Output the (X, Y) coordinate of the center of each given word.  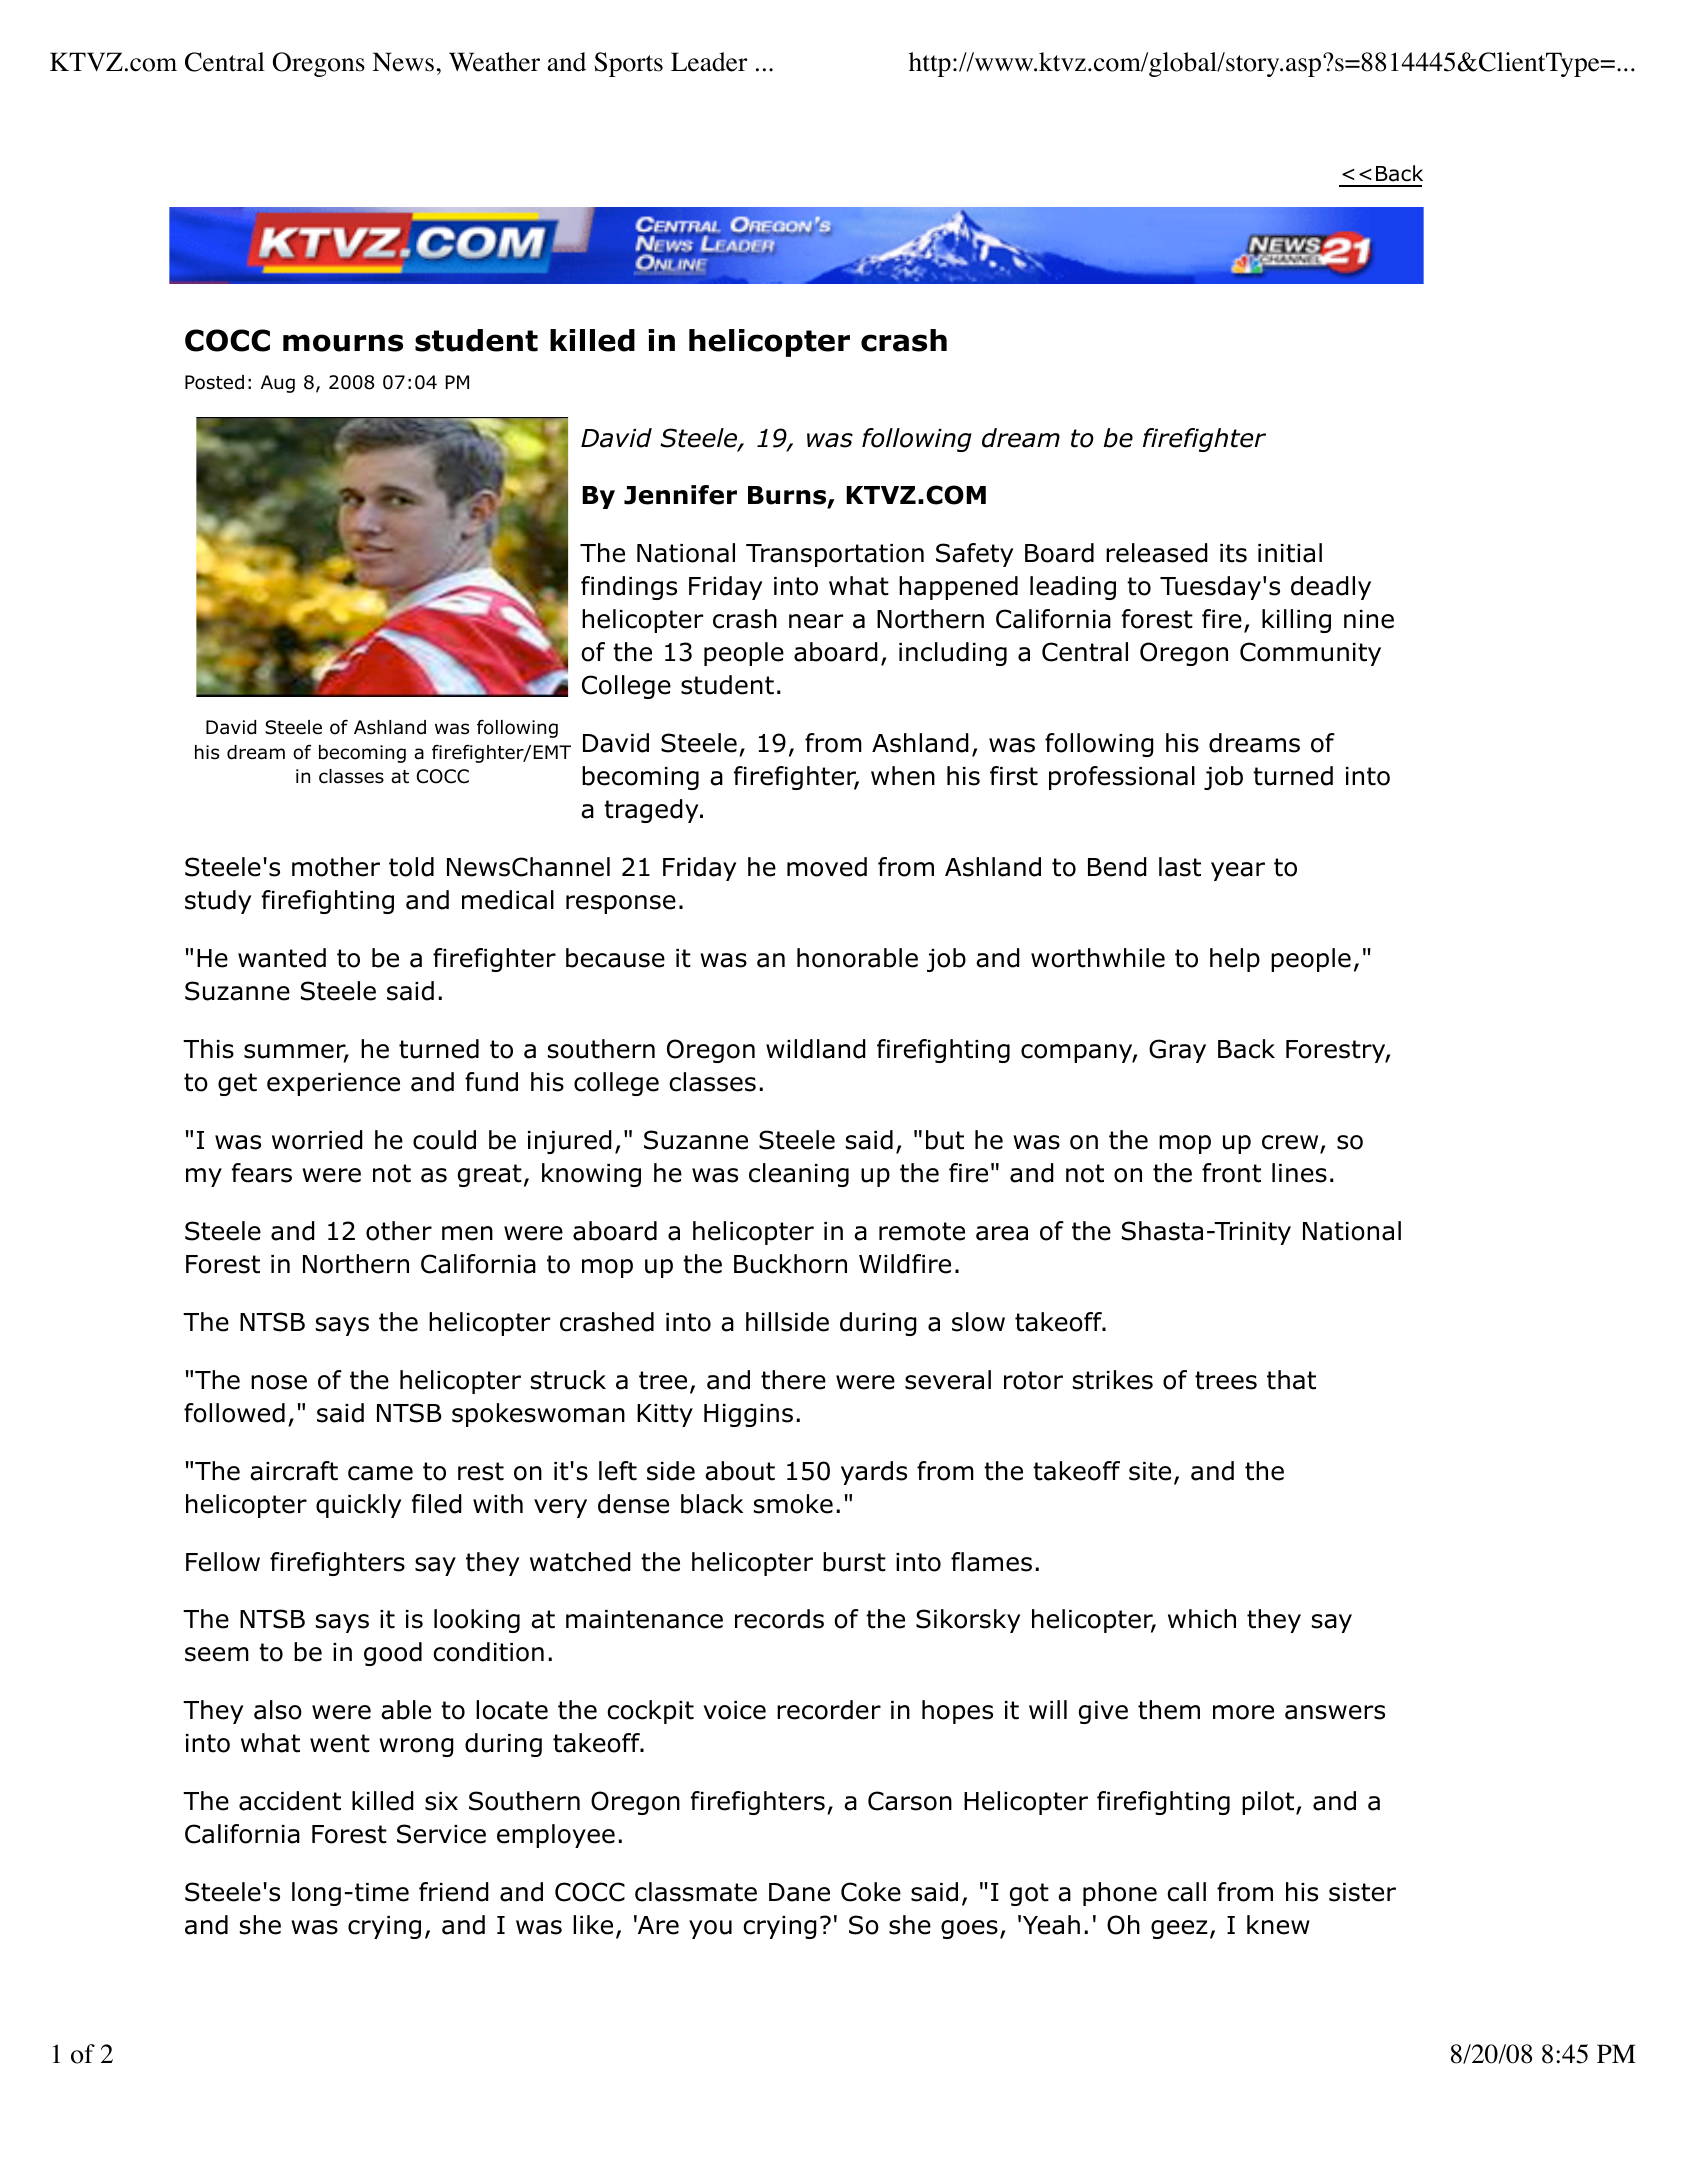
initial (1290, 553)
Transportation (835, 555)
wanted (282, 958)
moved (827, 867)
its (1233, 553)
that (1291, 1380)
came (380, 1473)
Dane (799, 1892)
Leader (709, 62)
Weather (494, 62)
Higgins (748, 1415)
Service (441, 1834)
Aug (278, 384)
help (1235, 960)
